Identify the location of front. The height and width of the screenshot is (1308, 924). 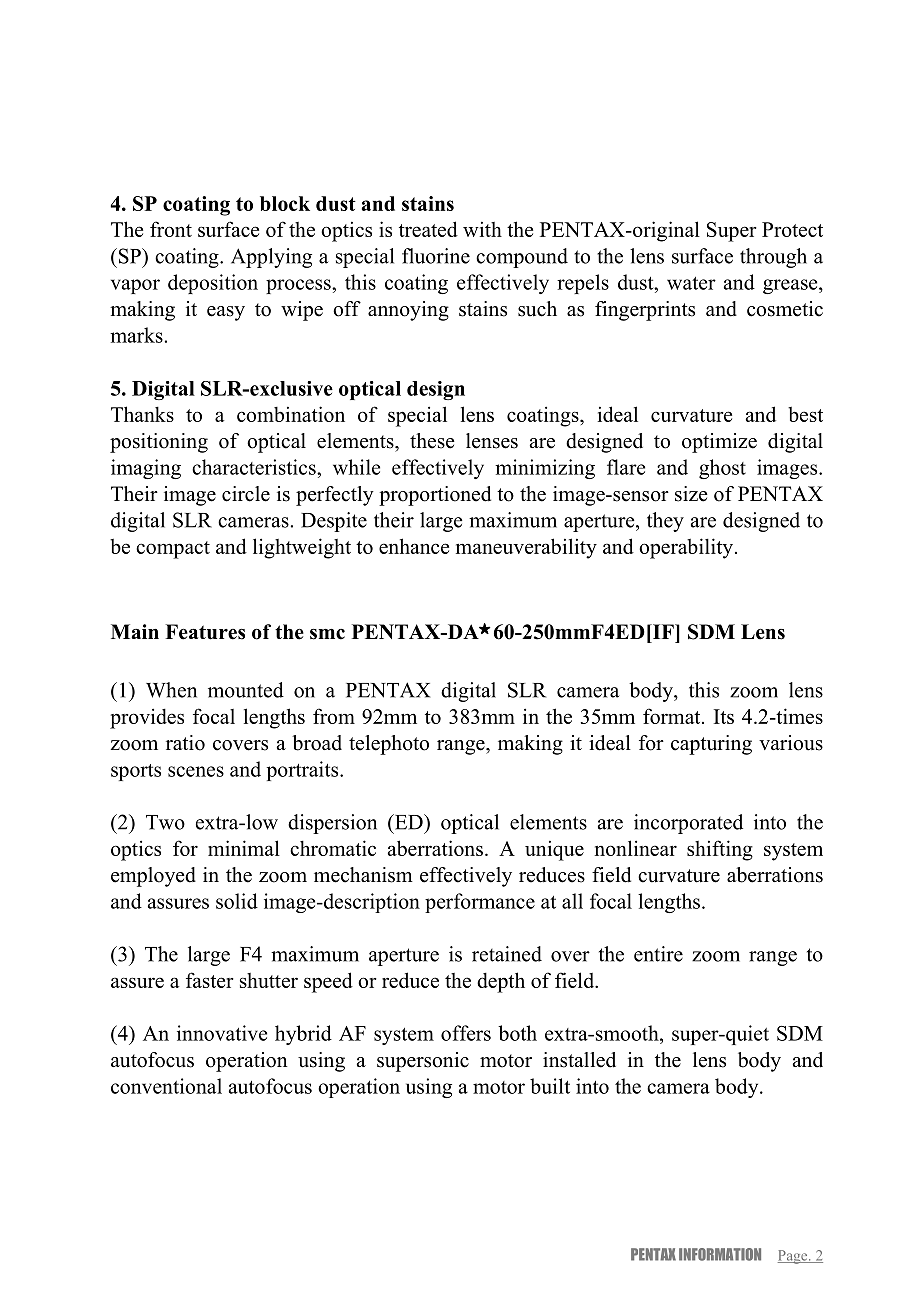
(171, 229).
